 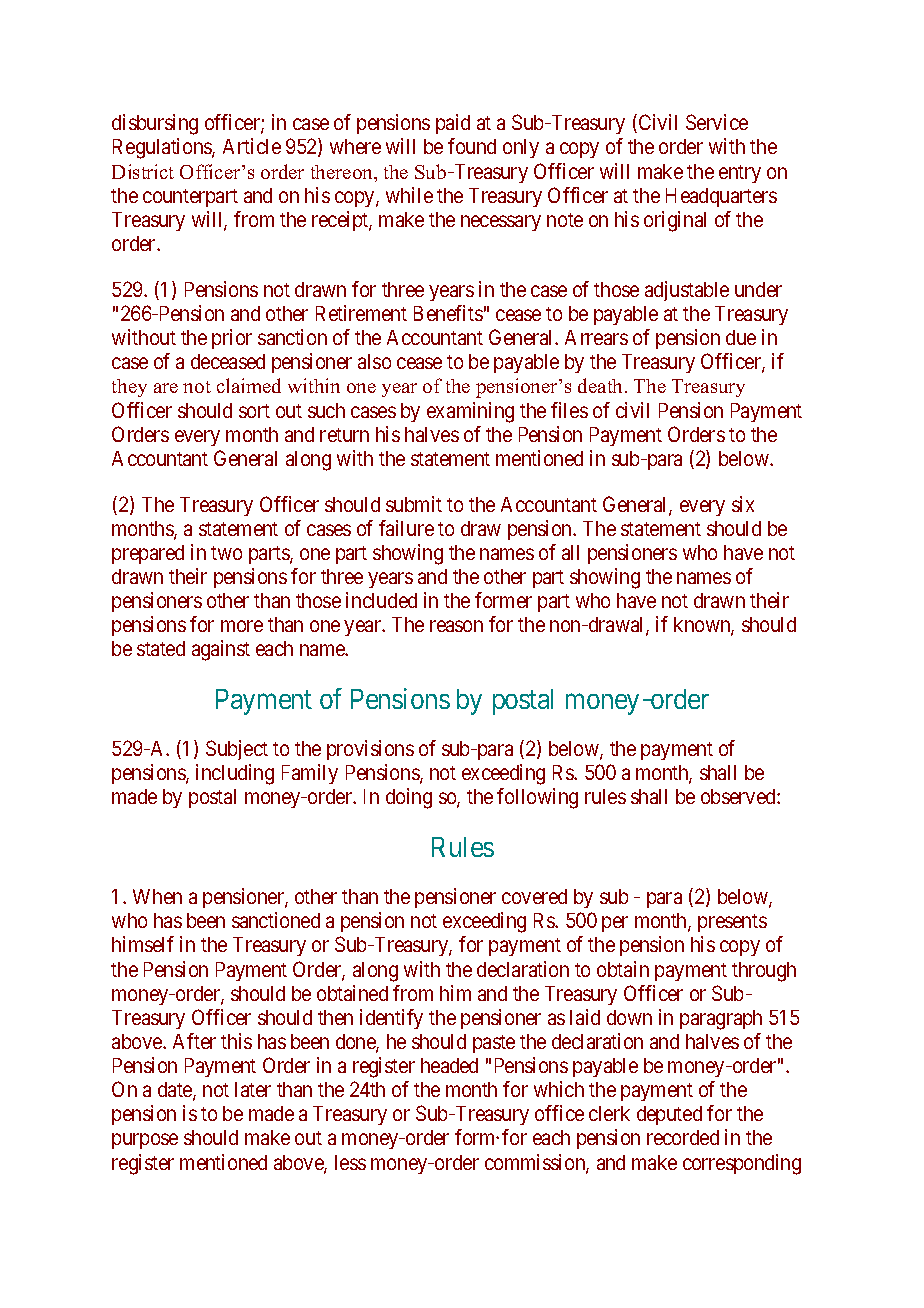 What do you see at coordinates (743, 504) in the document?
I see `six` at bounding box center [743, 504].
